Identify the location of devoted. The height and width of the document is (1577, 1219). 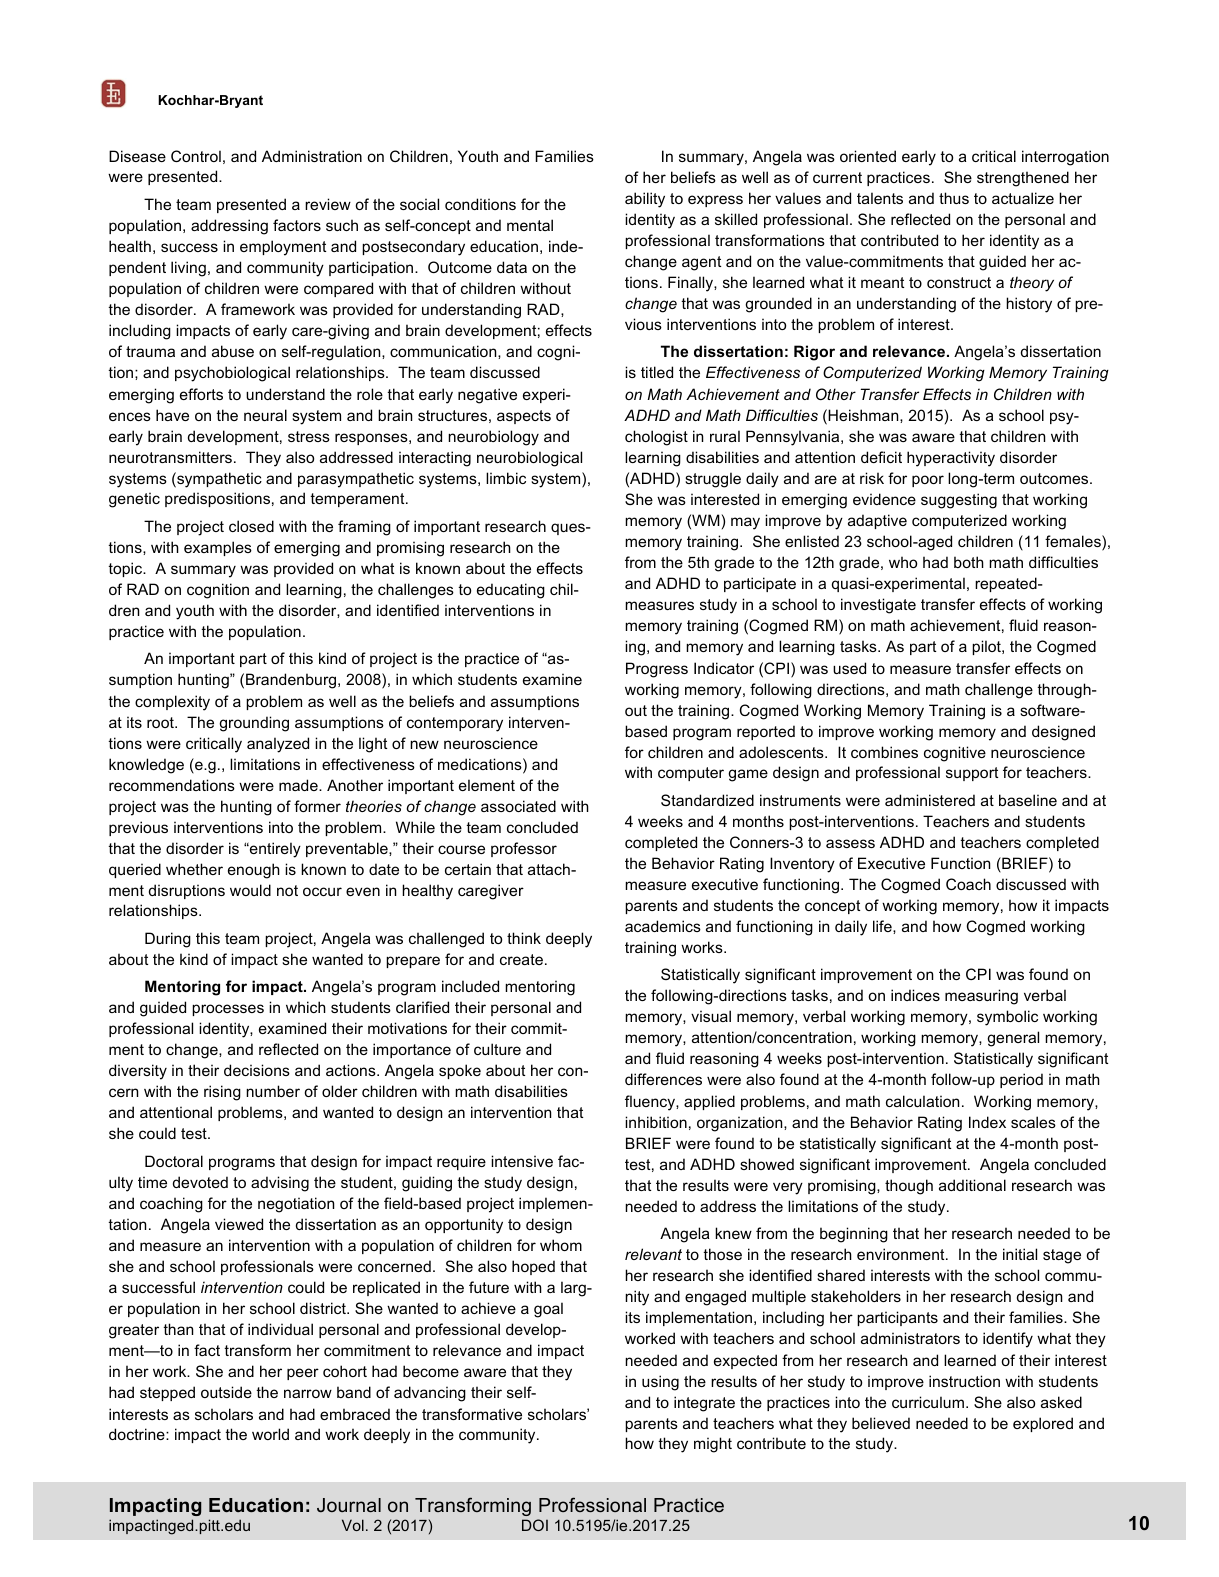
(200, 1182).
